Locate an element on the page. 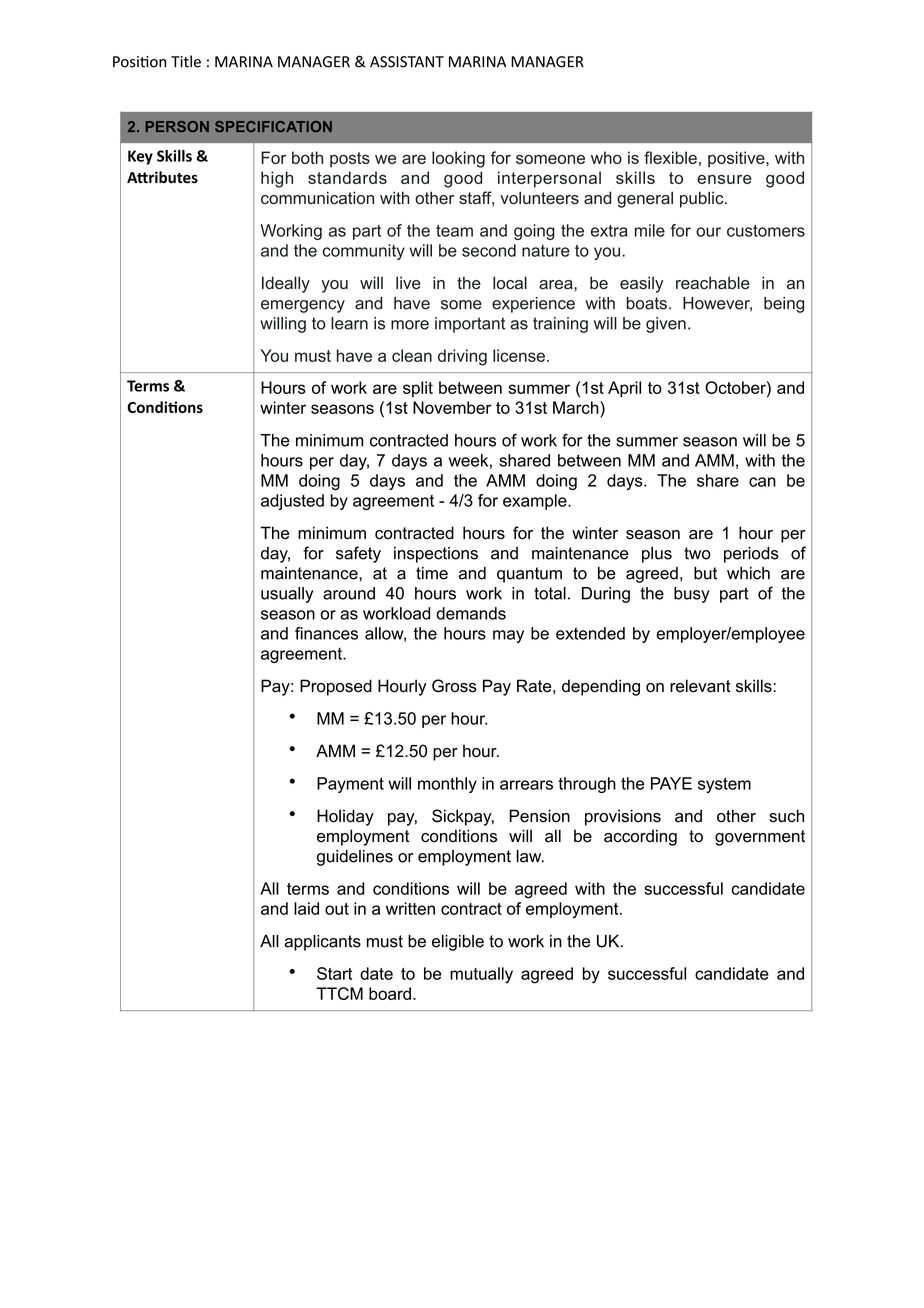  government is located at coordinates (760, 838).
